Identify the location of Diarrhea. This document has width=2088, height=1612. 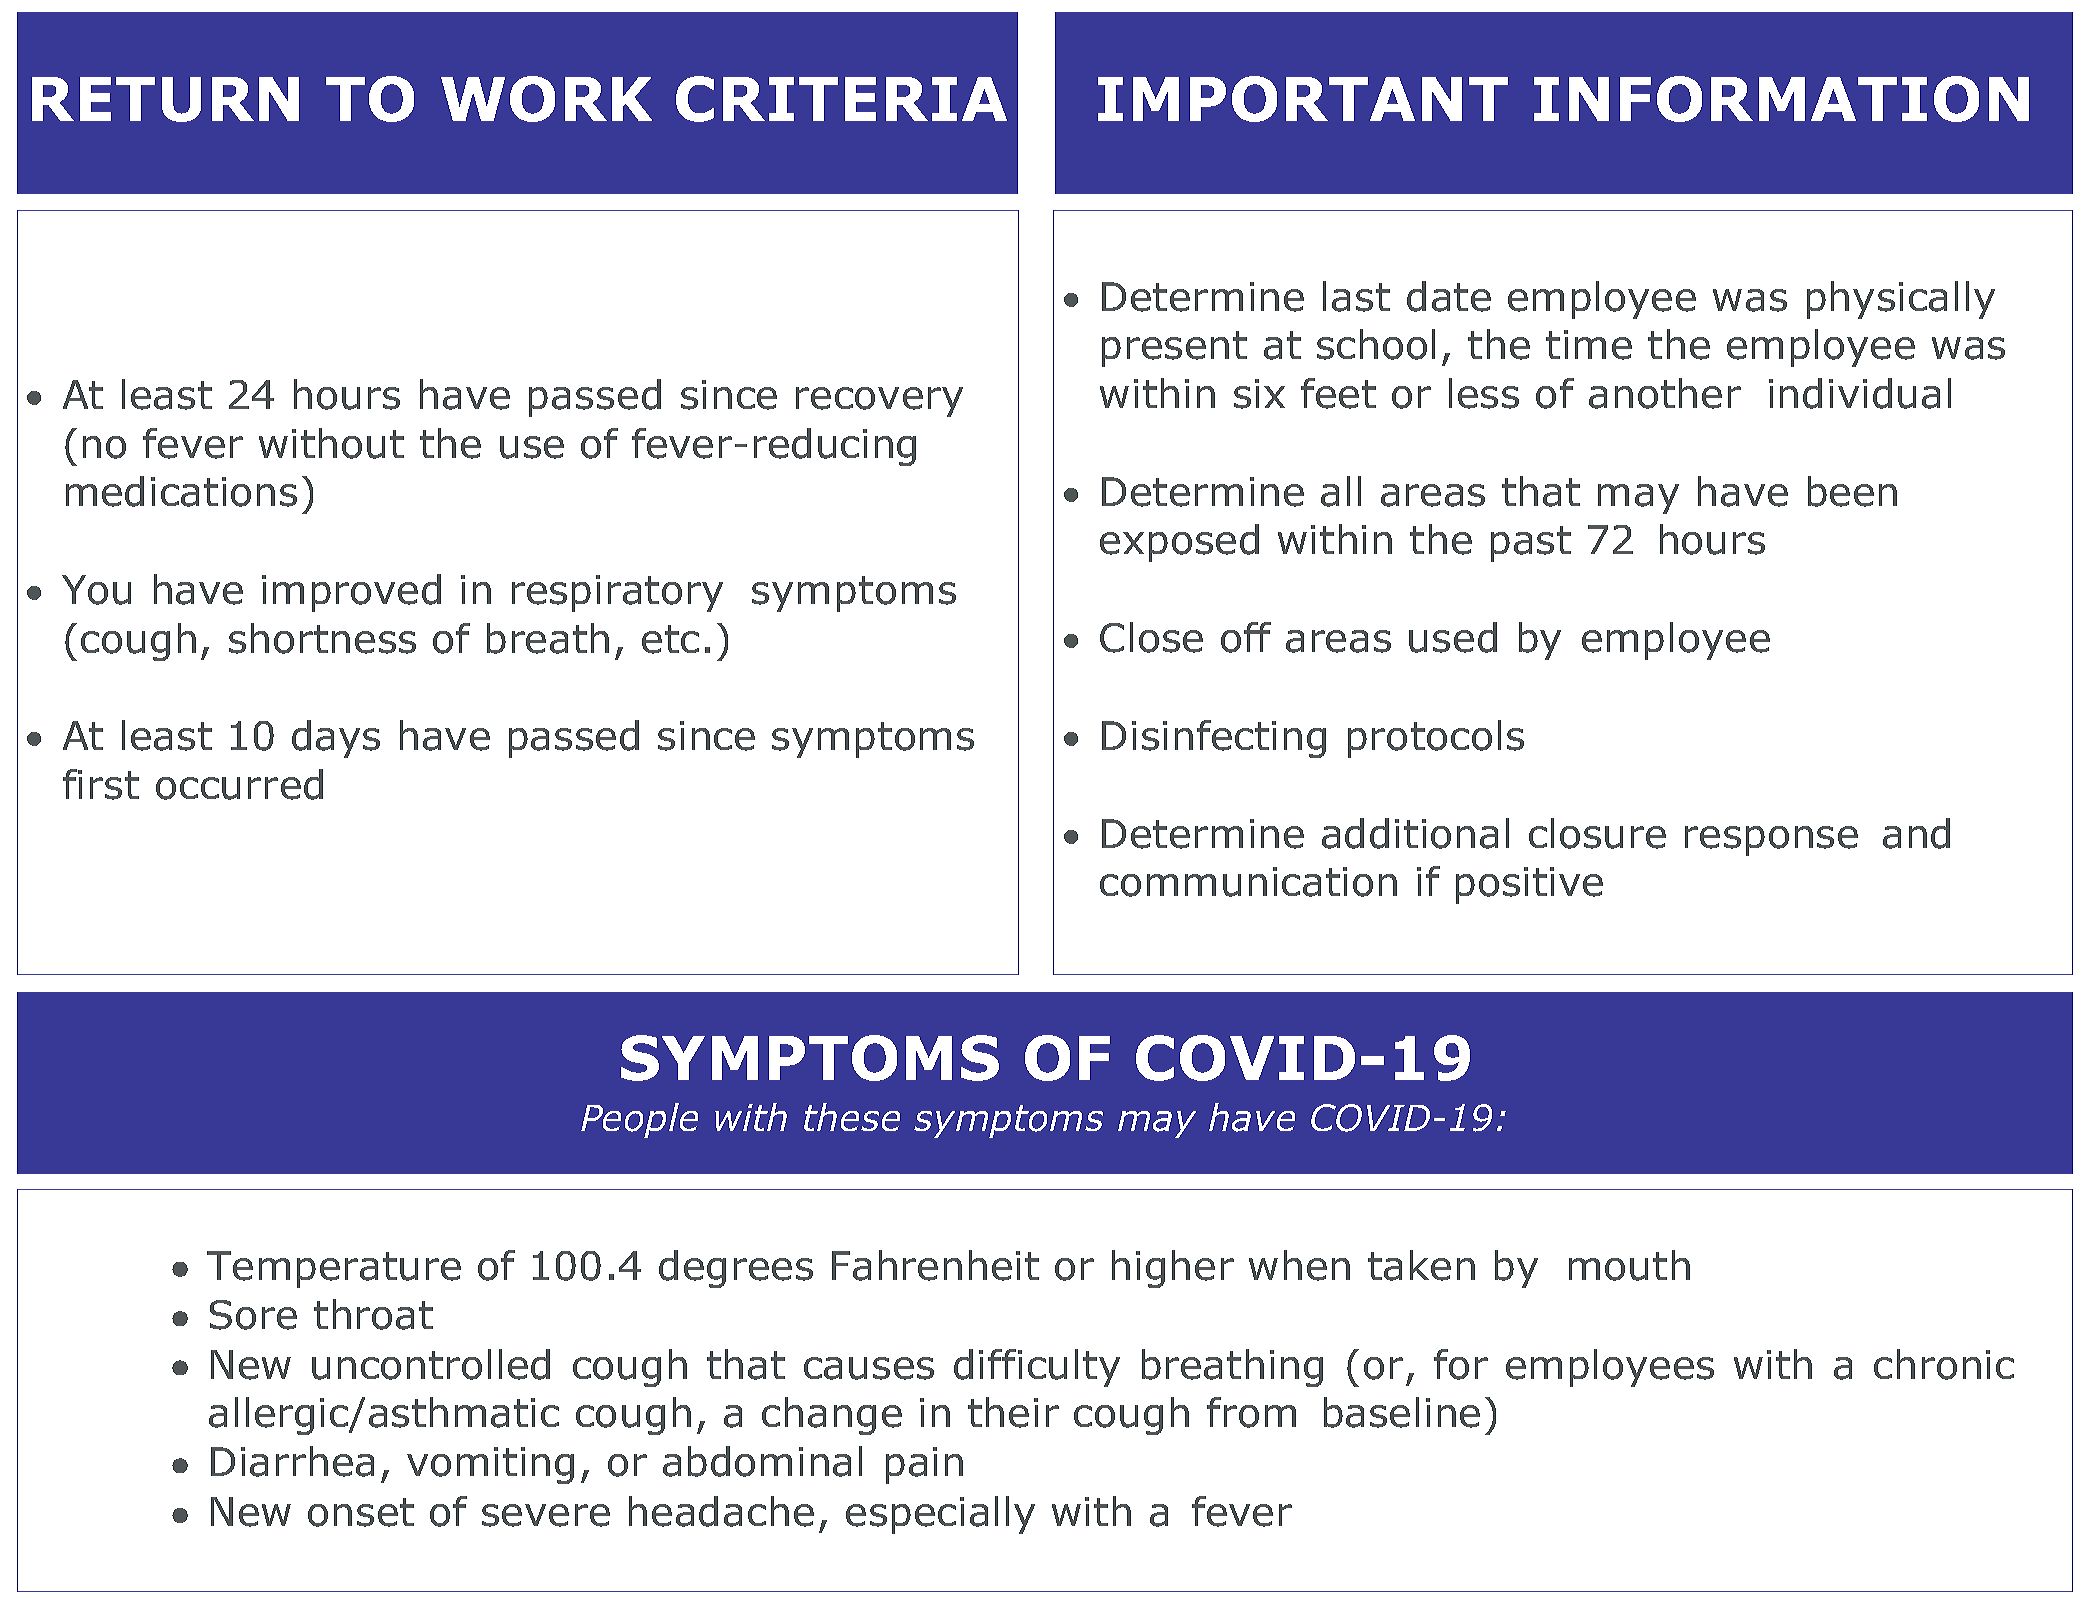
(292, 1461).
